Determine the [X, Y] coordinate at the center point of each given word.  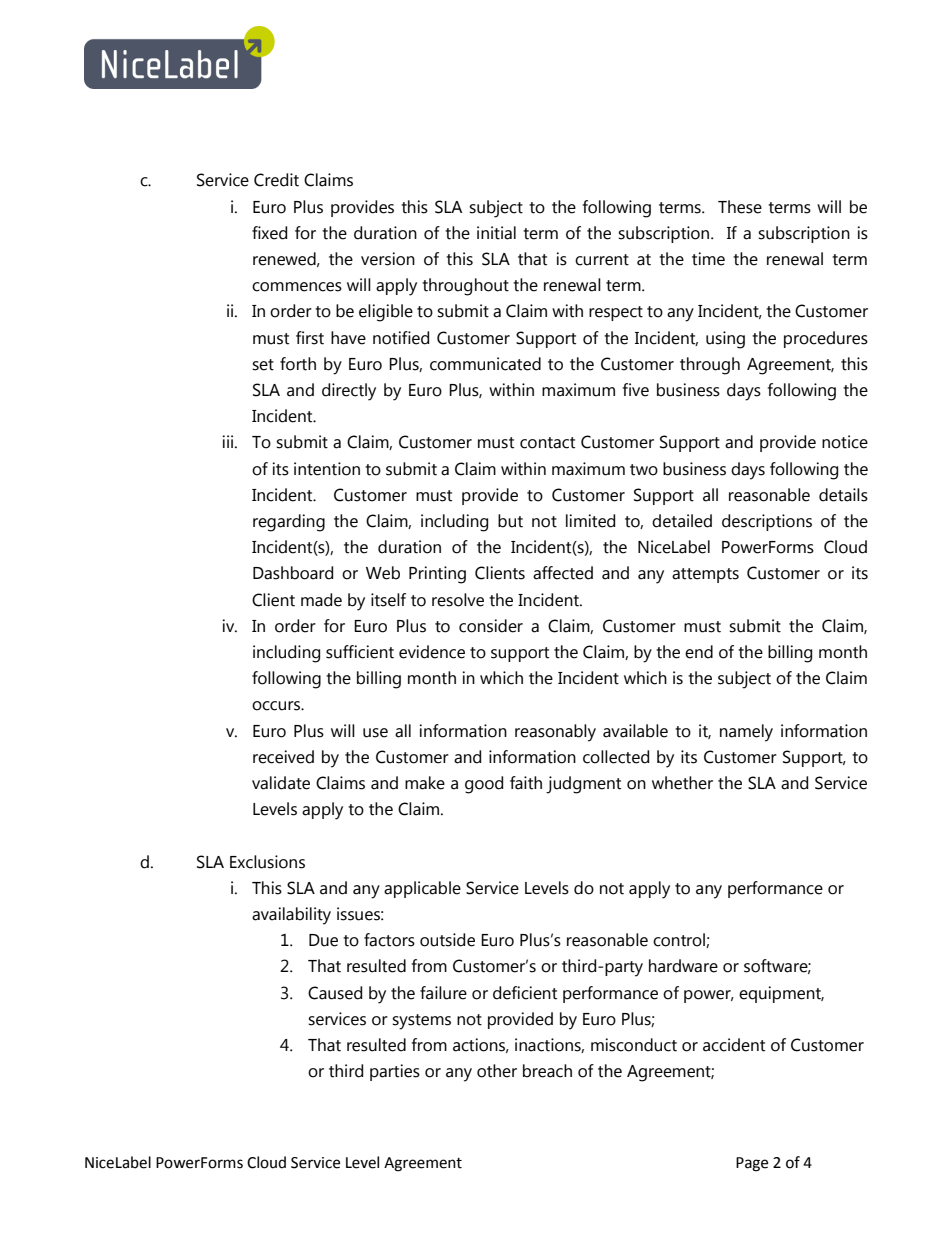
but [510, 521]
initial [496, 233]
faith [526, 783]
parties [395, 1072]
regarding [289, 523]
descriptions [767, 522]
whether [682, 783]
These [740, 207]
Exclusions [267, 862]
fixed [269, 233]
